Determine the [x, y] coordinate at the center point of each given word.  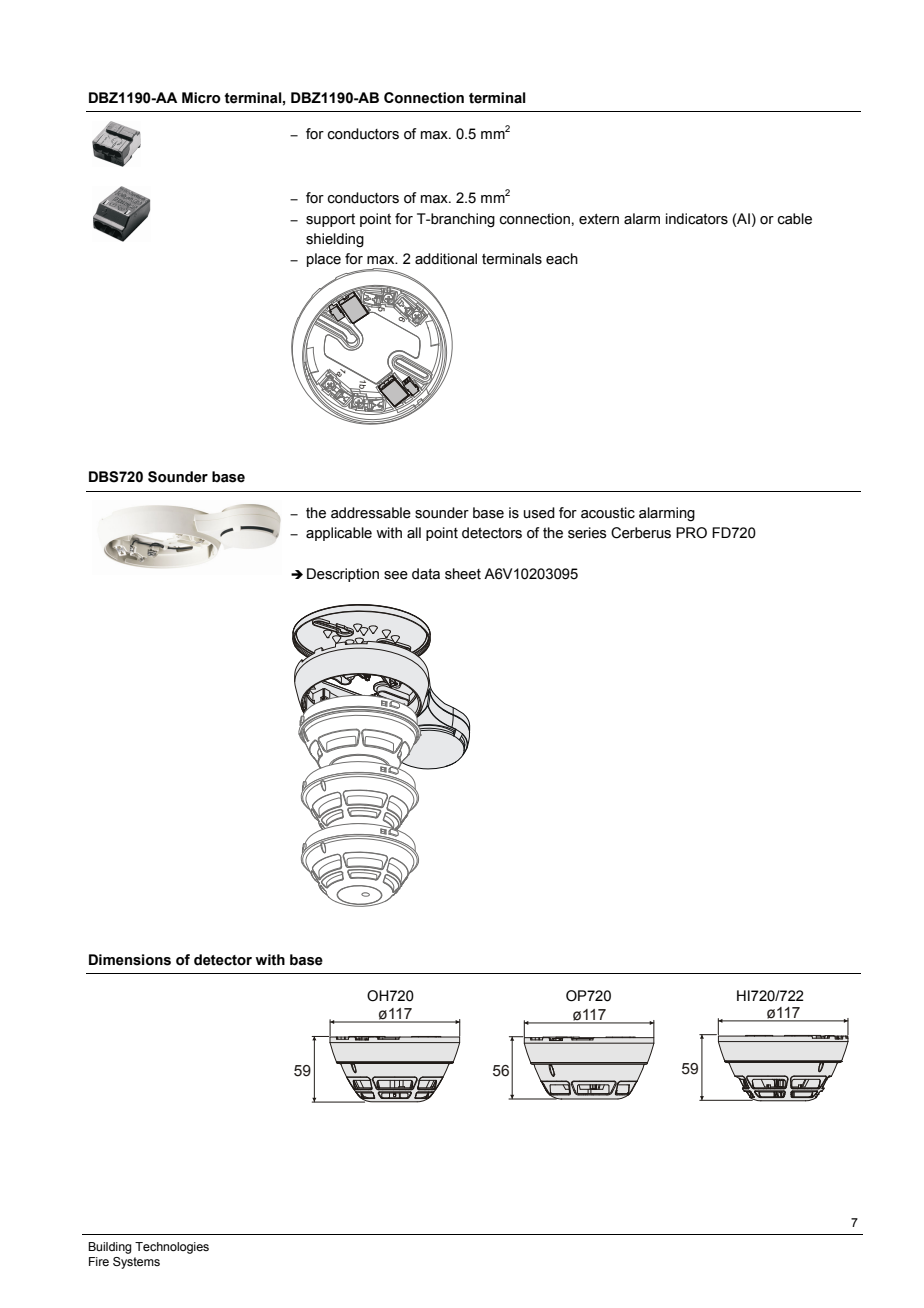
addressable [371, 513]
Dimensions [130, 960]
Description [343, 575]
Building [109, 1248]
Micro [201, 98]
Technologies [172, 1248]
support [330, 220]
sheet [463, 574]
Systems [136, 1263]
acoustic [608, 513]
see [396, 575]
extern [599, 219]
